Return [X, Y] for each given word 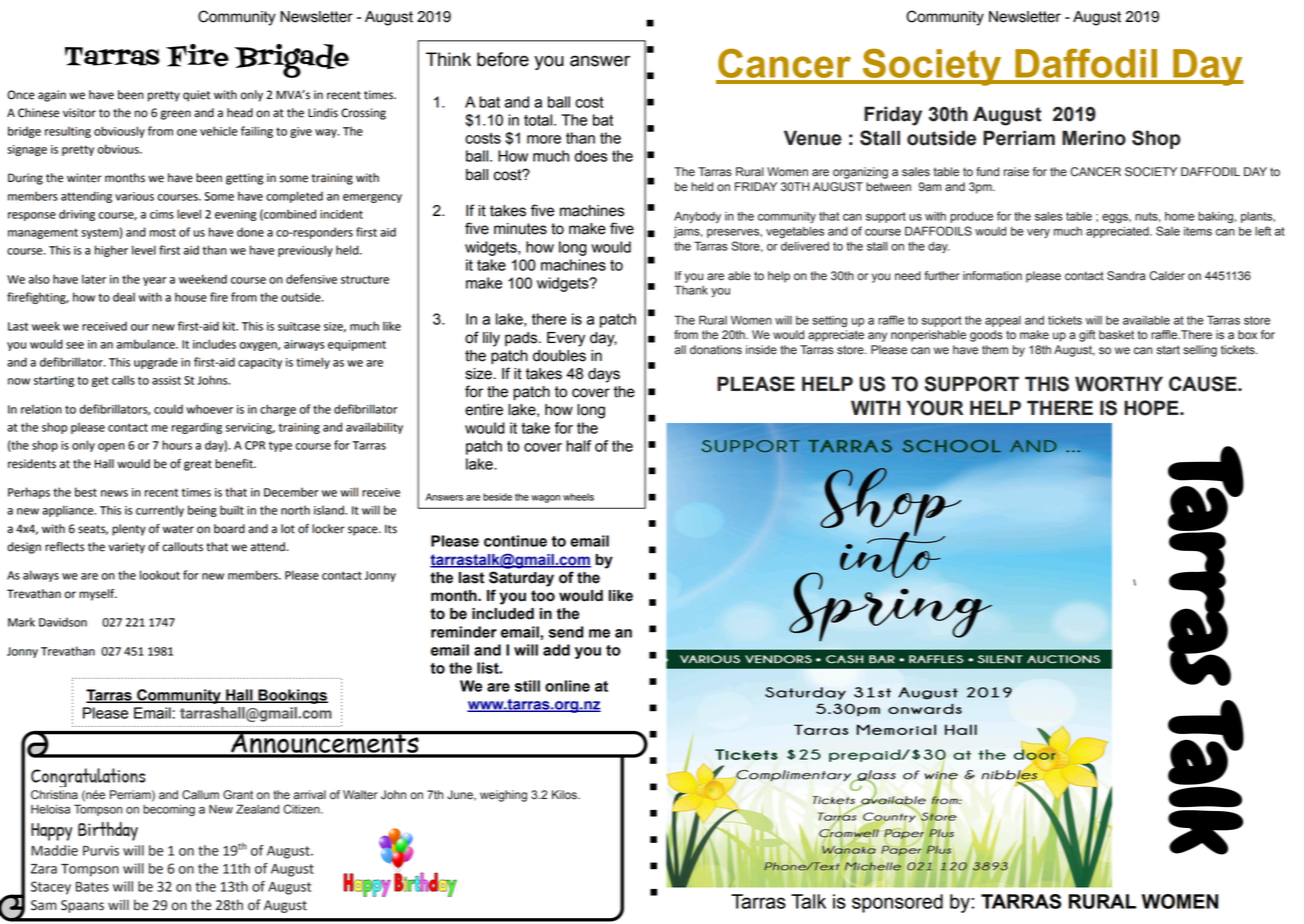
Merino [1094, 138]
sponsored [897, 903]
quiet [196, 96]
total [538, 120]
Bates [92, 887]
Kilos [565, 795]
